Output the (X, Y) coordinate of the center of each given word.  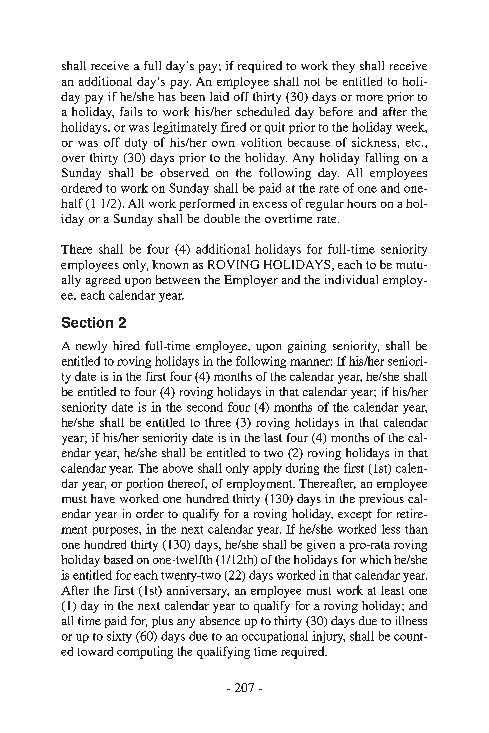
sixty (119, 637)
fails (131, 111)
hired (126, 345)
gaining (307, 347)
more (369, 98)
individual (351, 279)
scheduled (263, 111)
